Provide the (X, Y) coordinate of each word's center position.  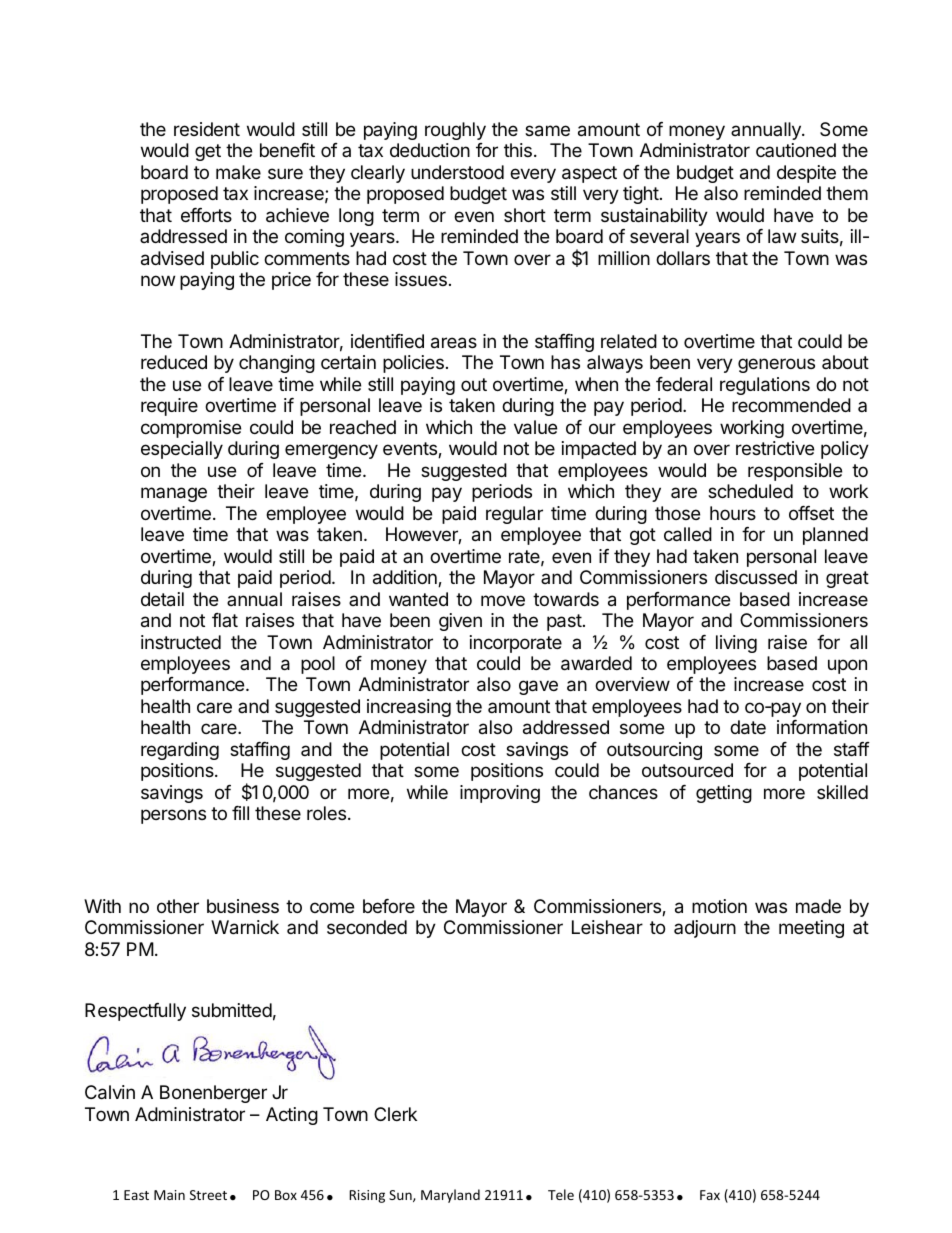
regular (514, 515)
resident (207, 129)
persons (173, 816)
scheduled (750, 491)
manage (174, 494)
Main (169, 1195)
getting (724, 794)
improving (500, 794)
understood (457, 172)
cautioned (796, 150)
